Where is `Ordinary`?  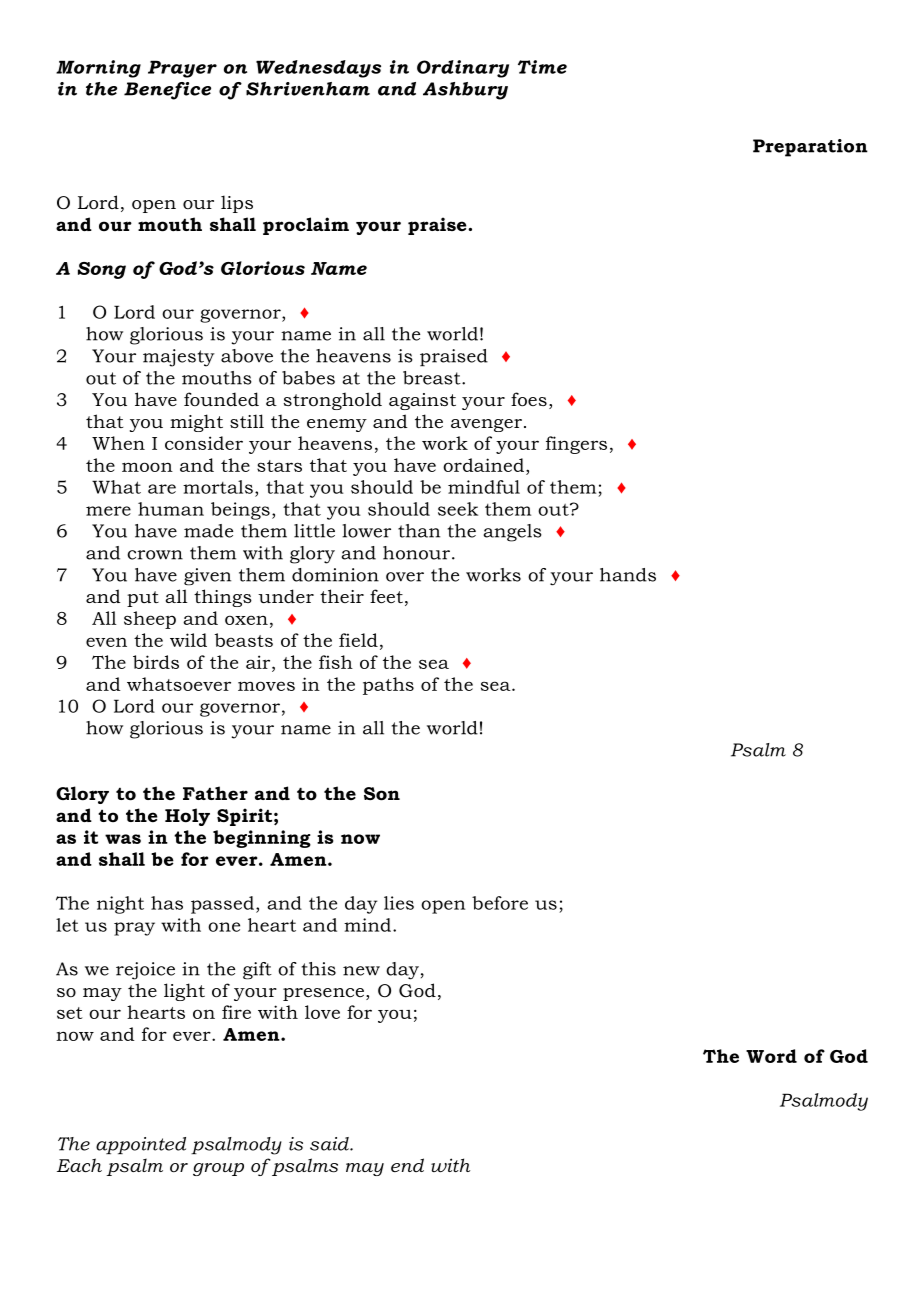
Ordinary is located at coordinates (463, 69).
